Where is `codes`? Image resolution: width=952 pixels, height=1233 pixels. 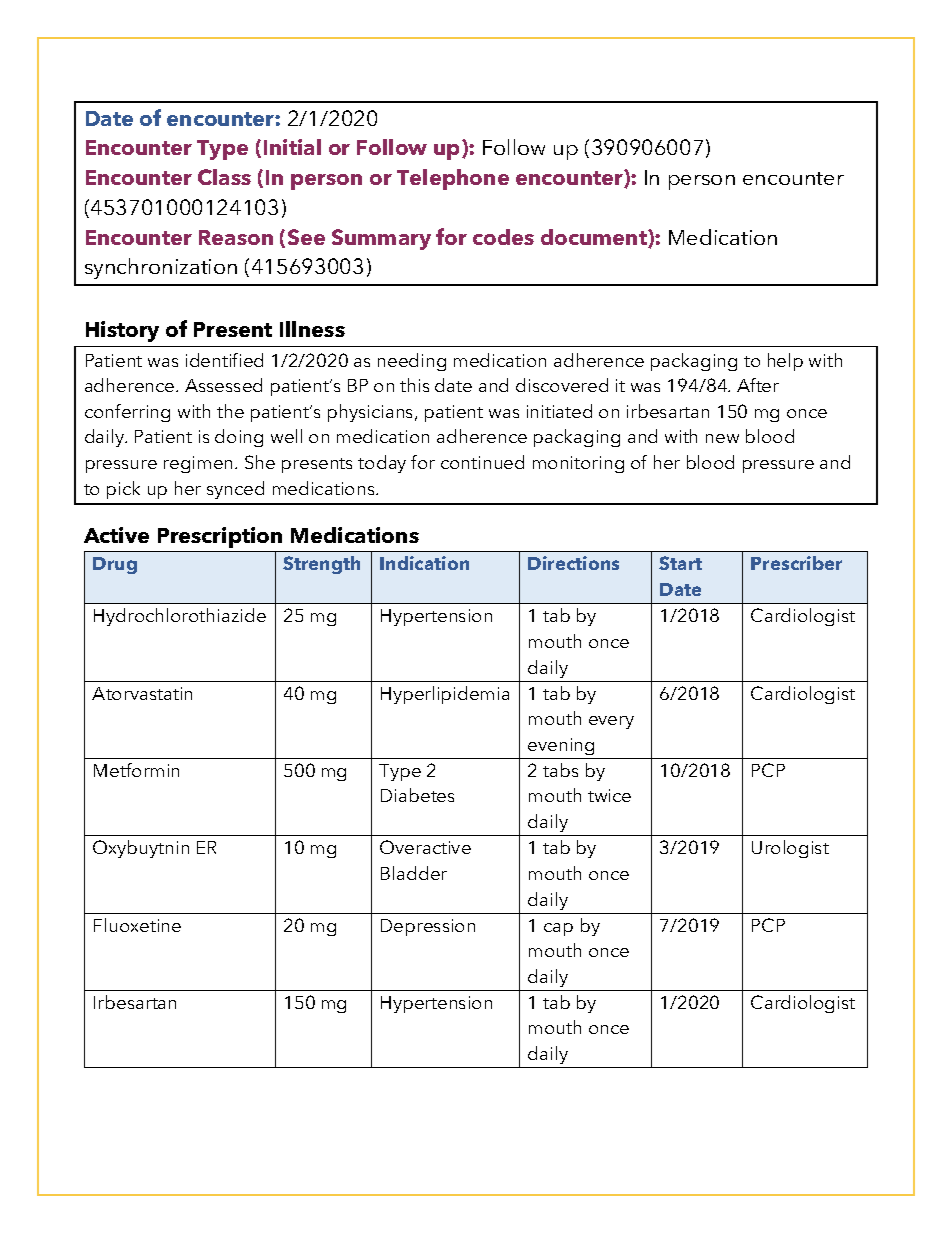
codes is located at coordinates (503, 237).
